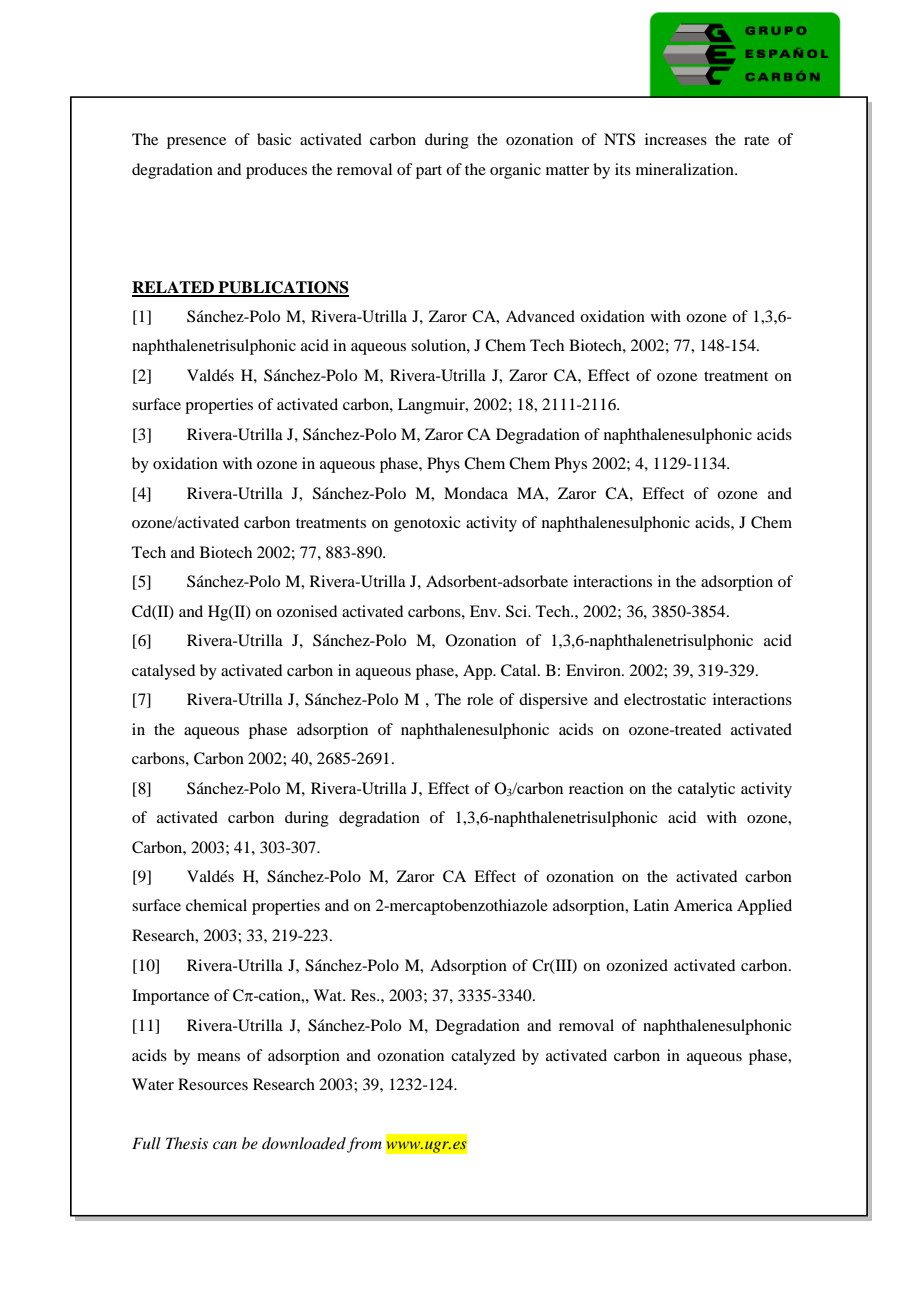 This screenshot has width=924, height=1308. I want to click on role, so click(480, 699).
